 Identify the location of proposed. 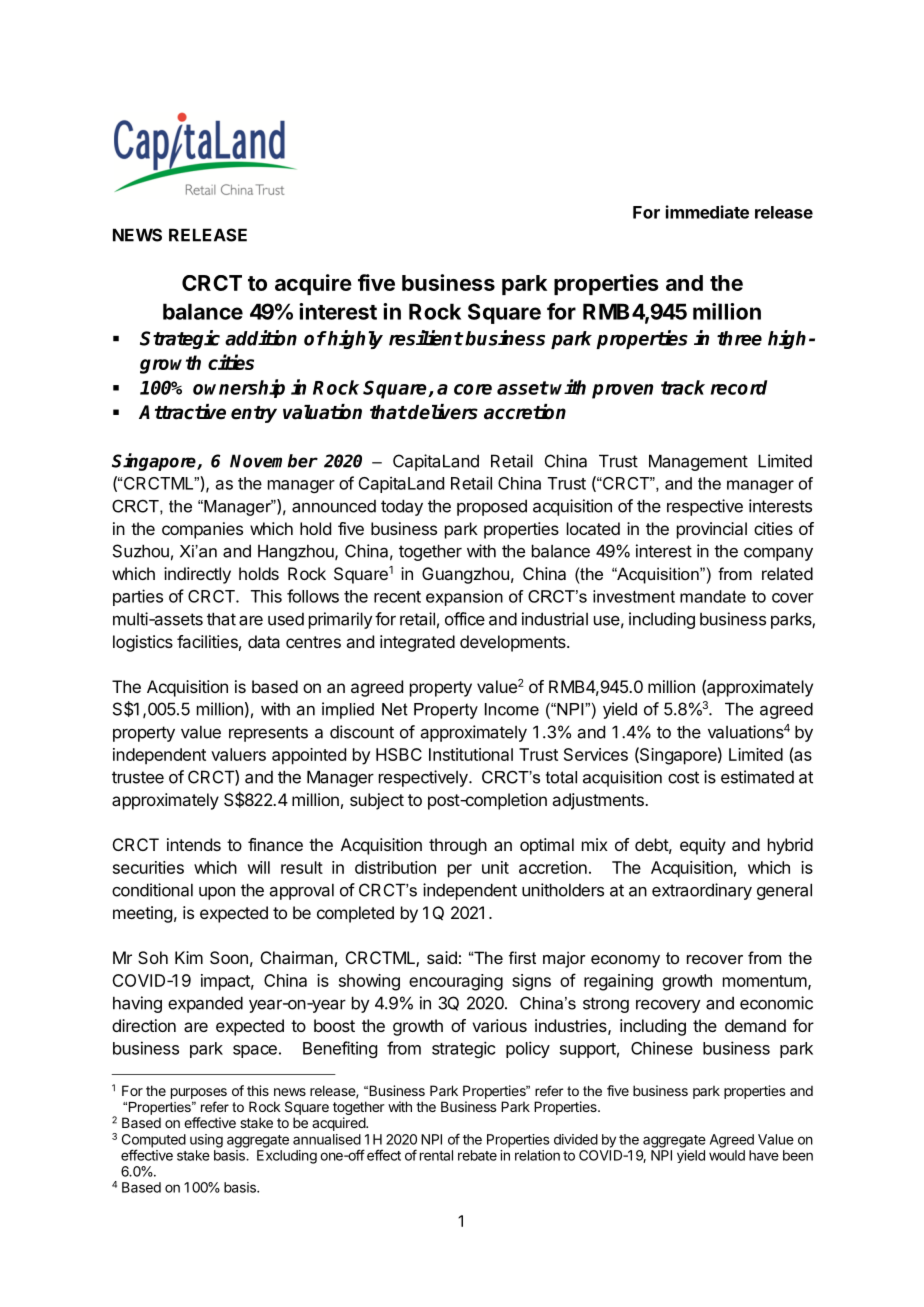
(492, 507).
